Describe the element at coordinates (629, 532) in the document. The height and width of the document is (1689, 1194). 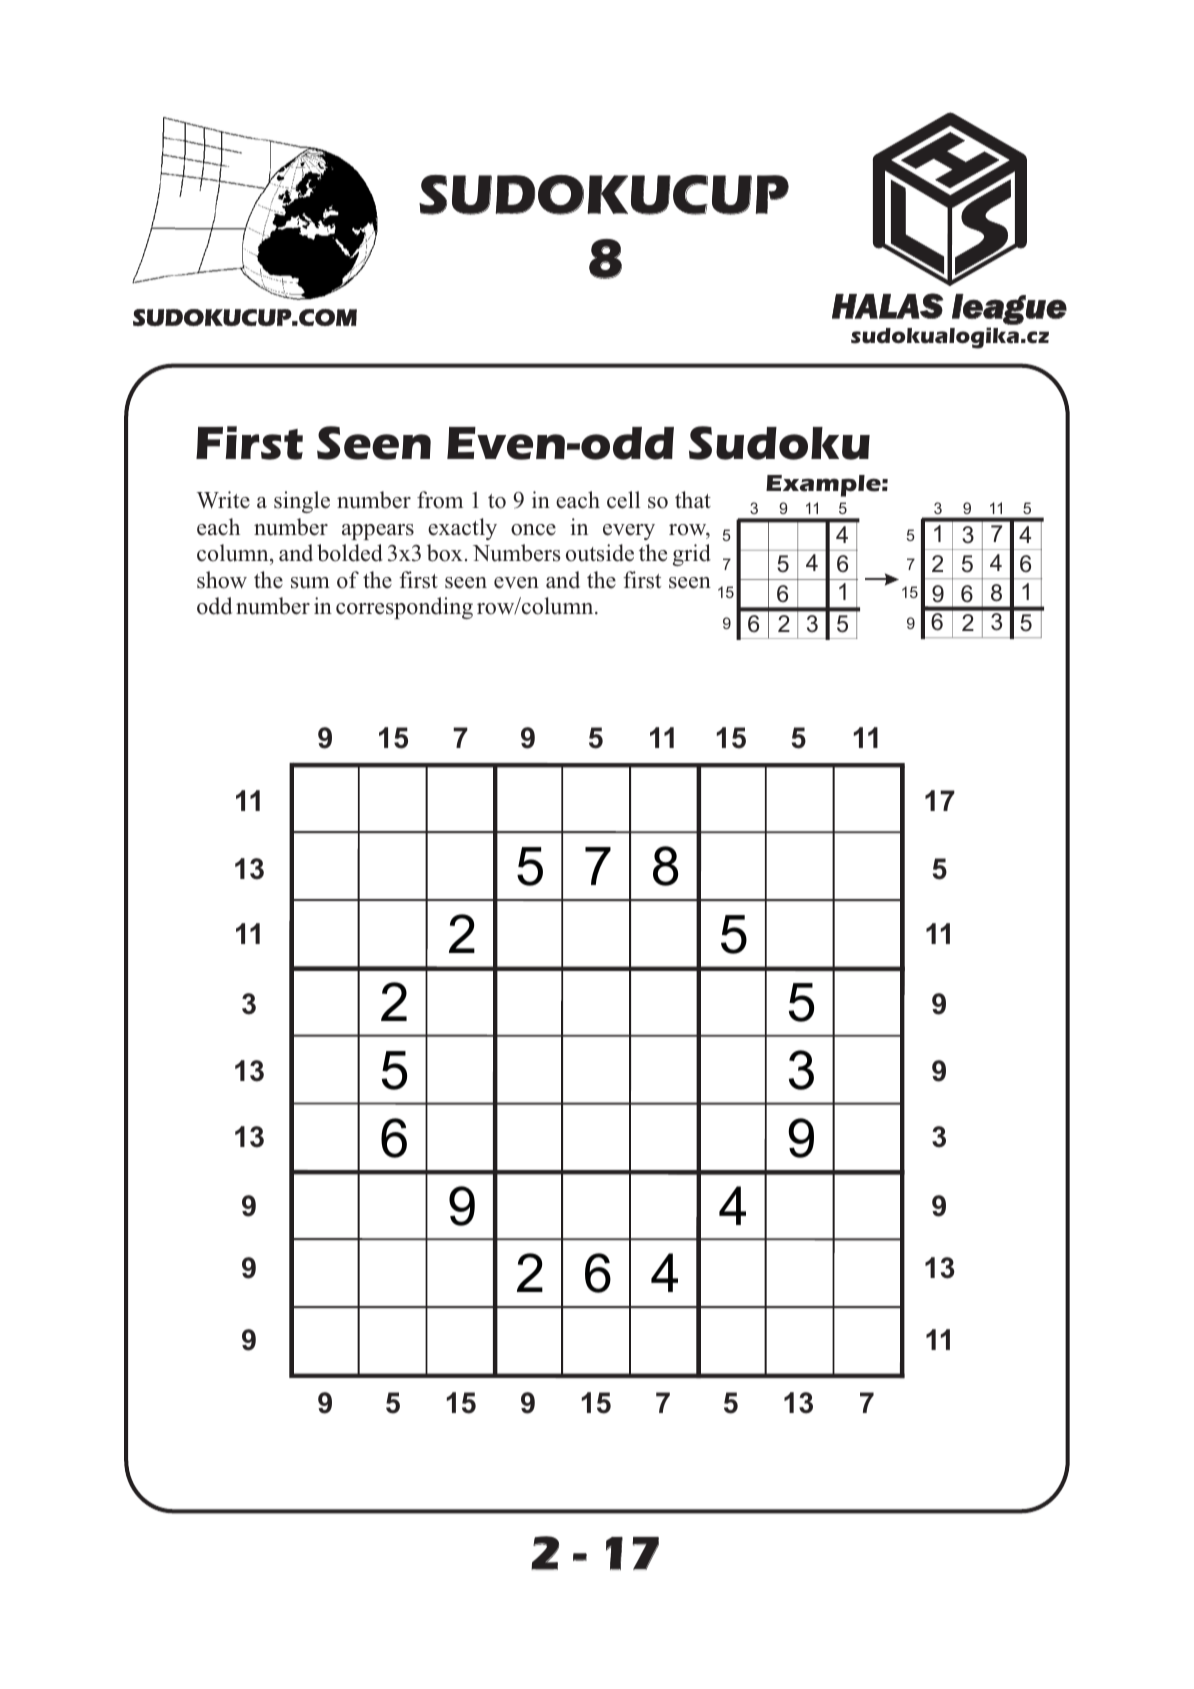
I see `every` at that location.
